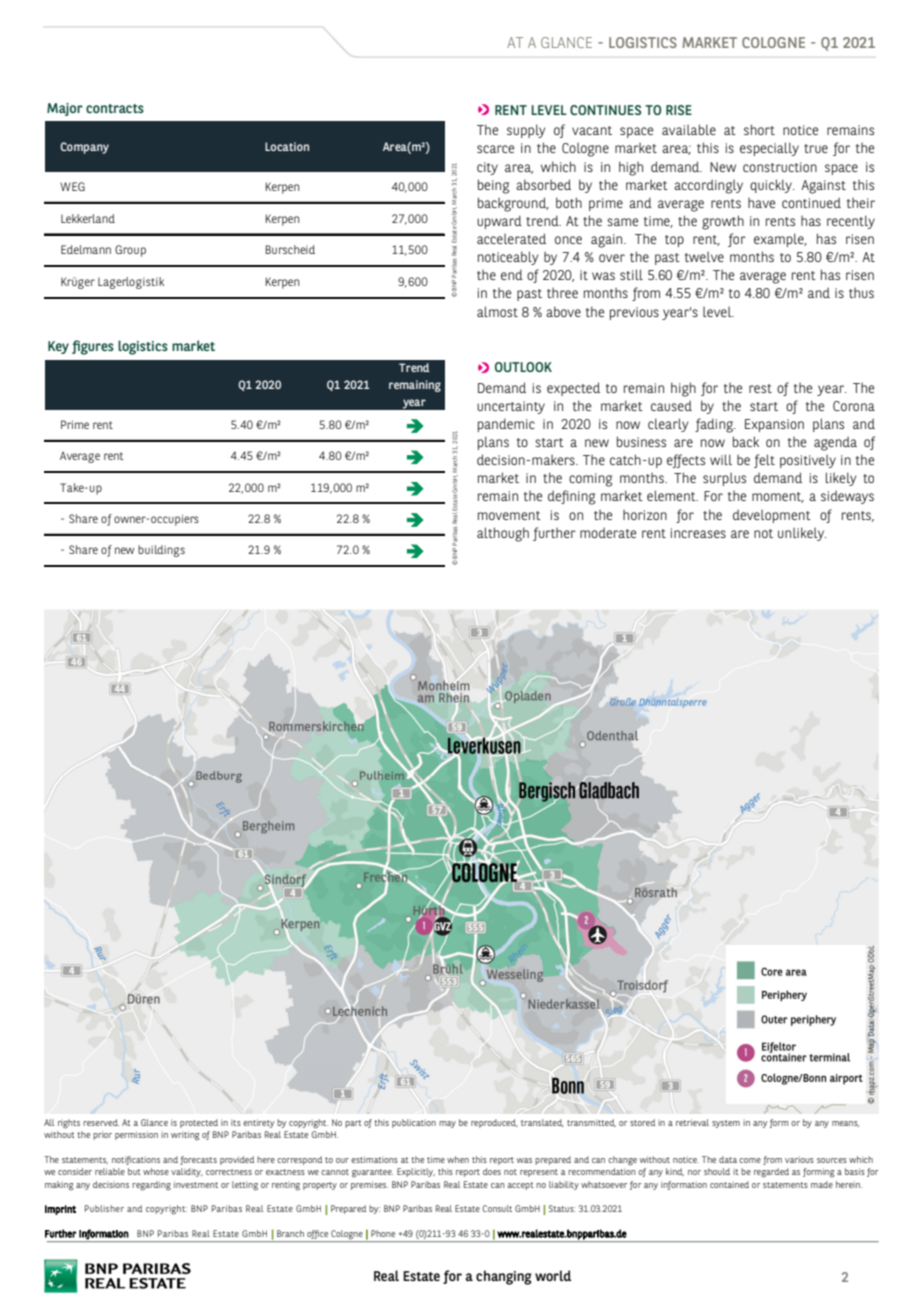  What do you see at coordinates (726, 1124) in the screenshot?
I see `system` at bounding box center [726, 1124].
